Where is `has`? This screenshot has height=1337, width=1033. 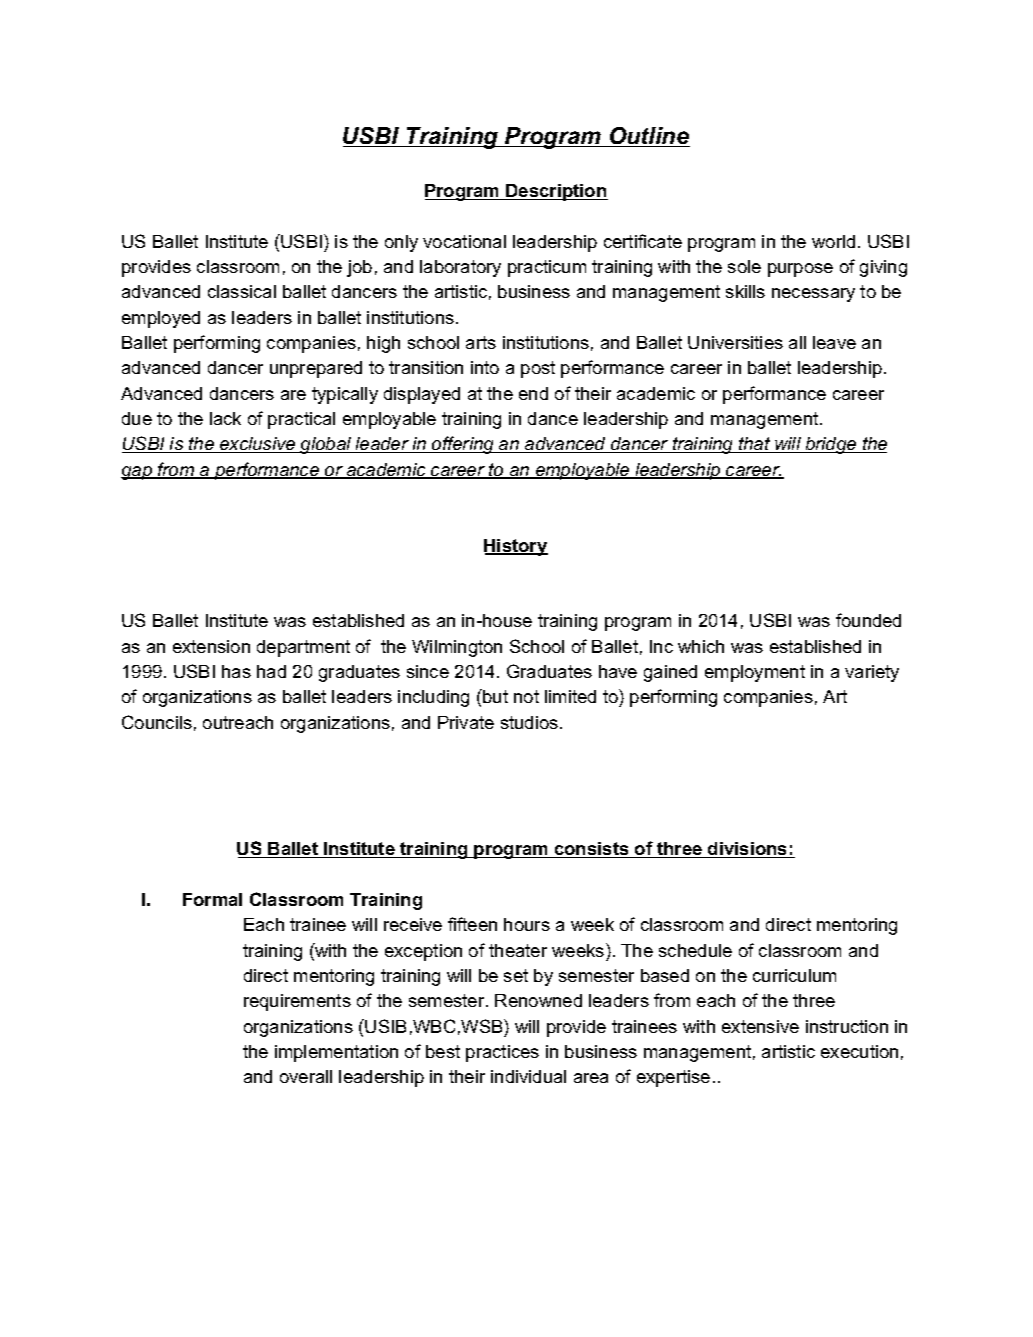
has is located at coordinates (236, 671).
